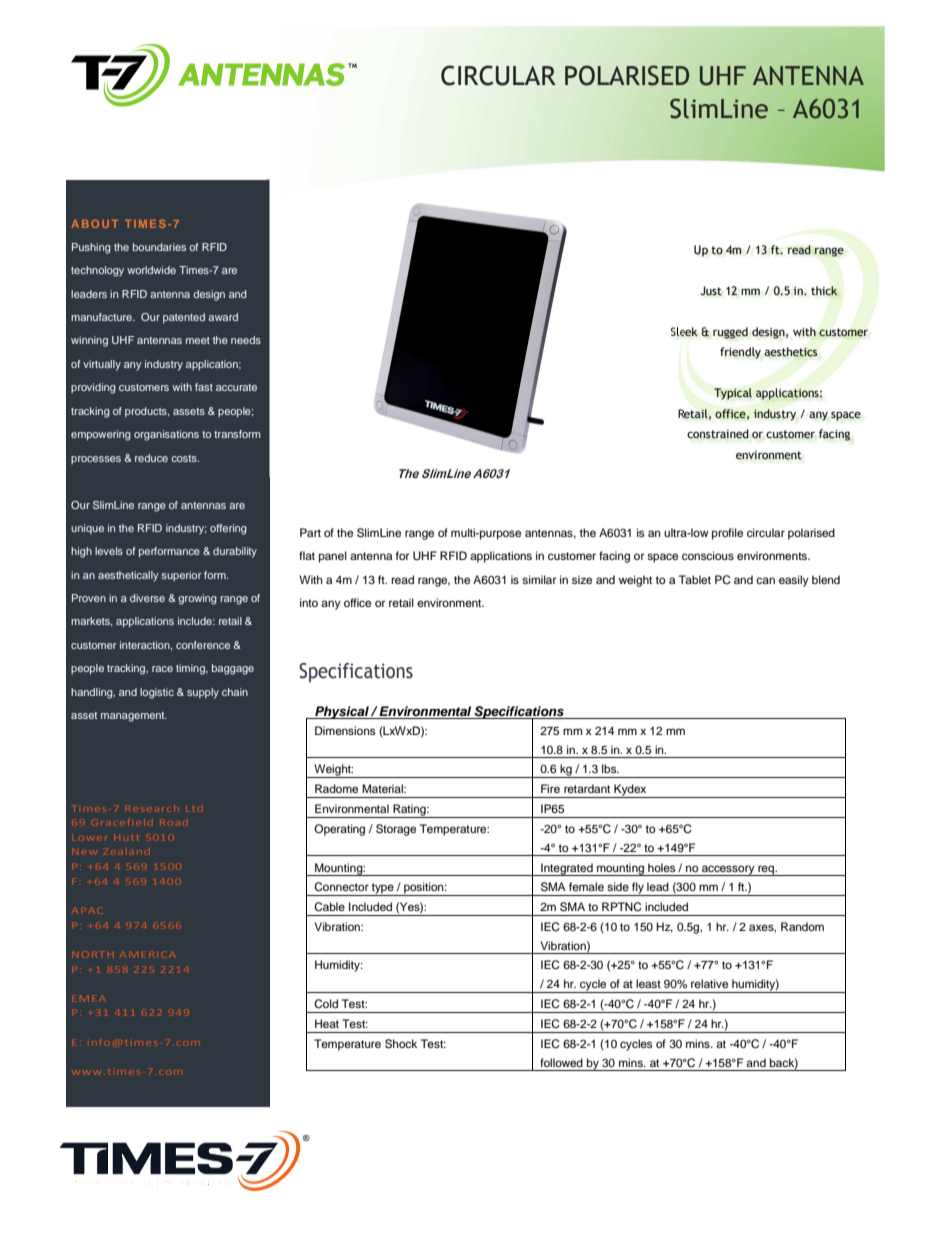 The width and height of the document is (952, 1233). What do you see at coordinates (327, 1023) in the document?
I see `Heat` at bounding box center [327, 1023].
